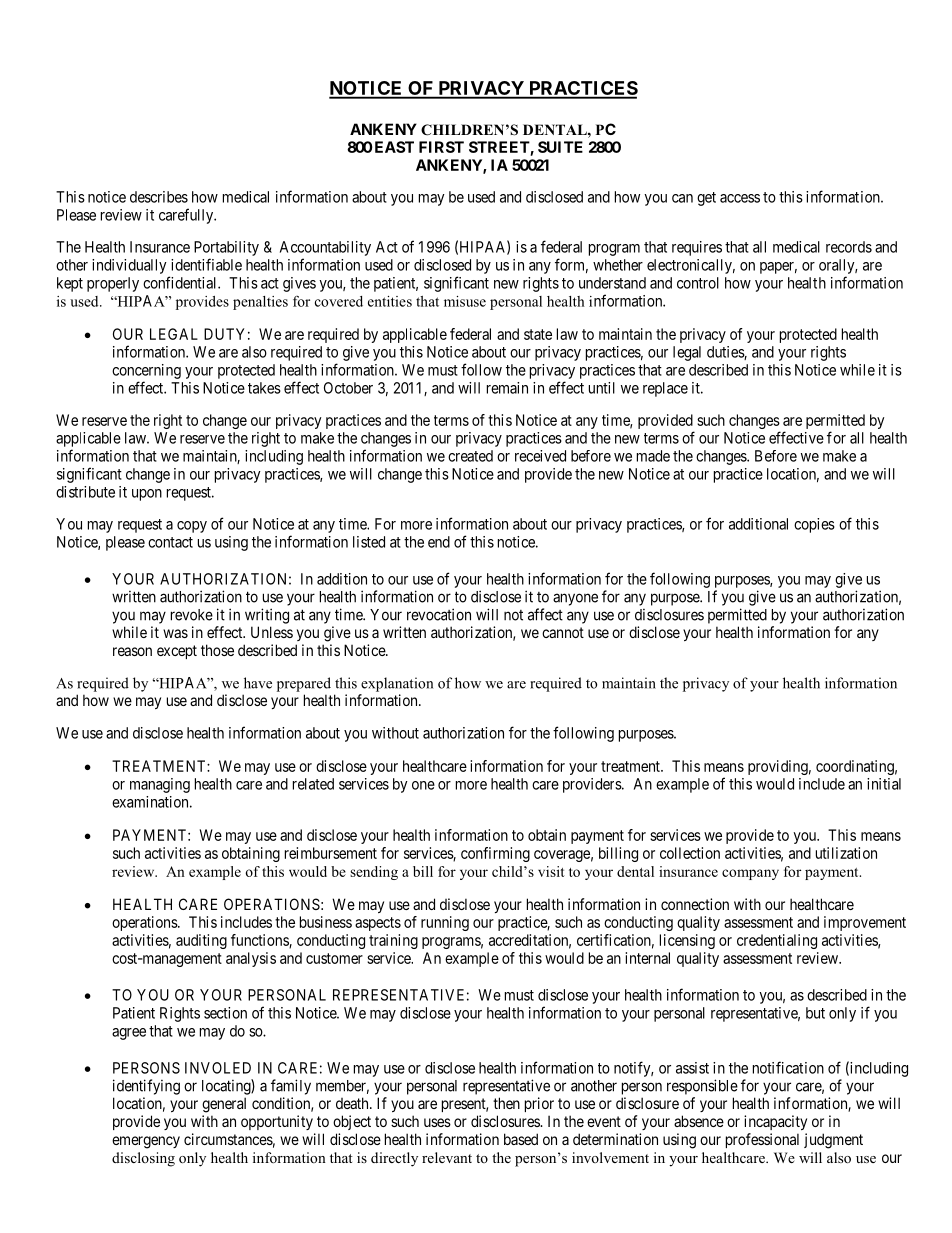 This image has width=952, height=1233. What do you see at coordinates (159, 197) in the image?
I see `describes` at bounding box center [159, 197].
